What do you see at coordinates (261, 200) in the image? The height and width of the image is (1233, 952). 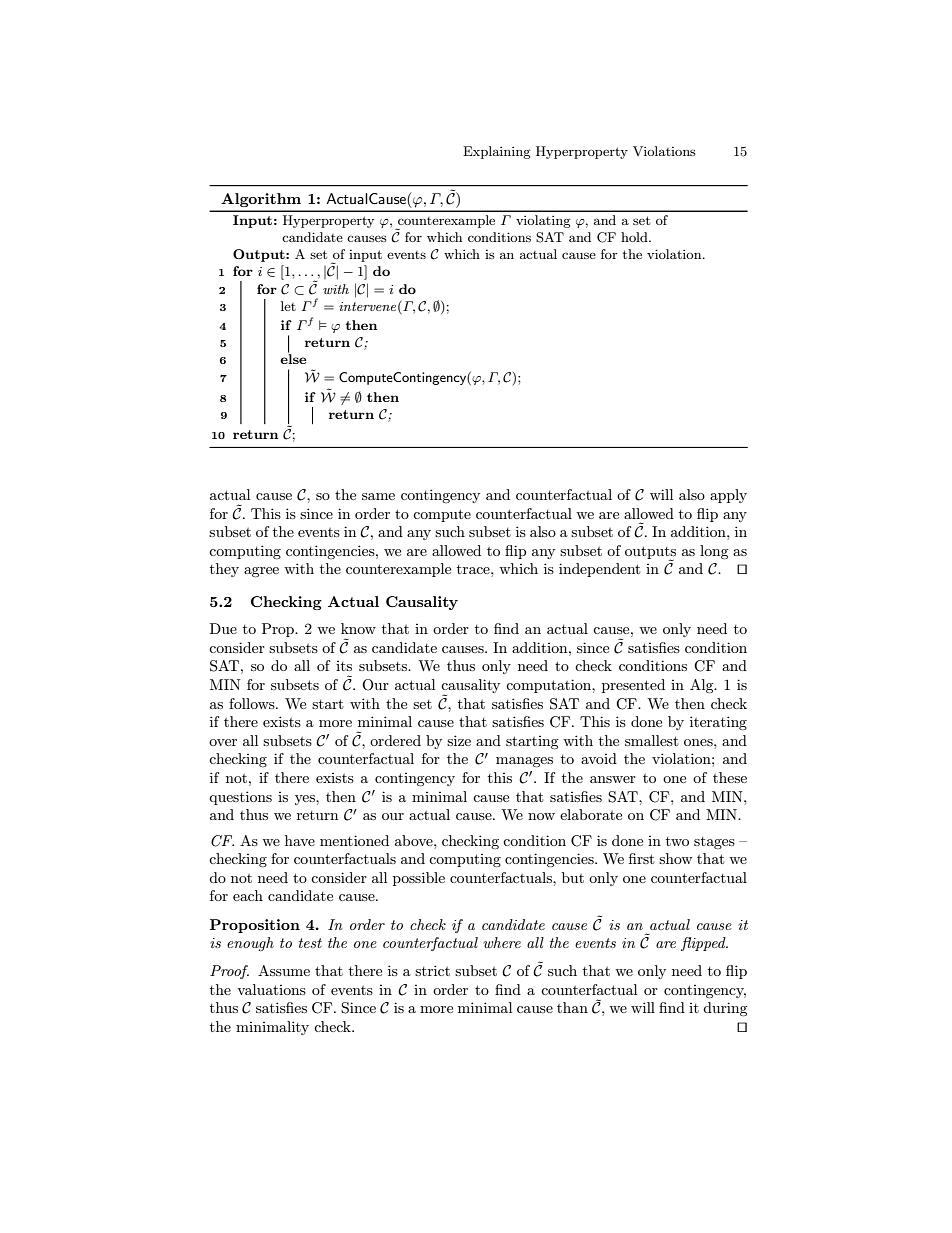 I see `Algorithm` at bounding box center [261, 200].
